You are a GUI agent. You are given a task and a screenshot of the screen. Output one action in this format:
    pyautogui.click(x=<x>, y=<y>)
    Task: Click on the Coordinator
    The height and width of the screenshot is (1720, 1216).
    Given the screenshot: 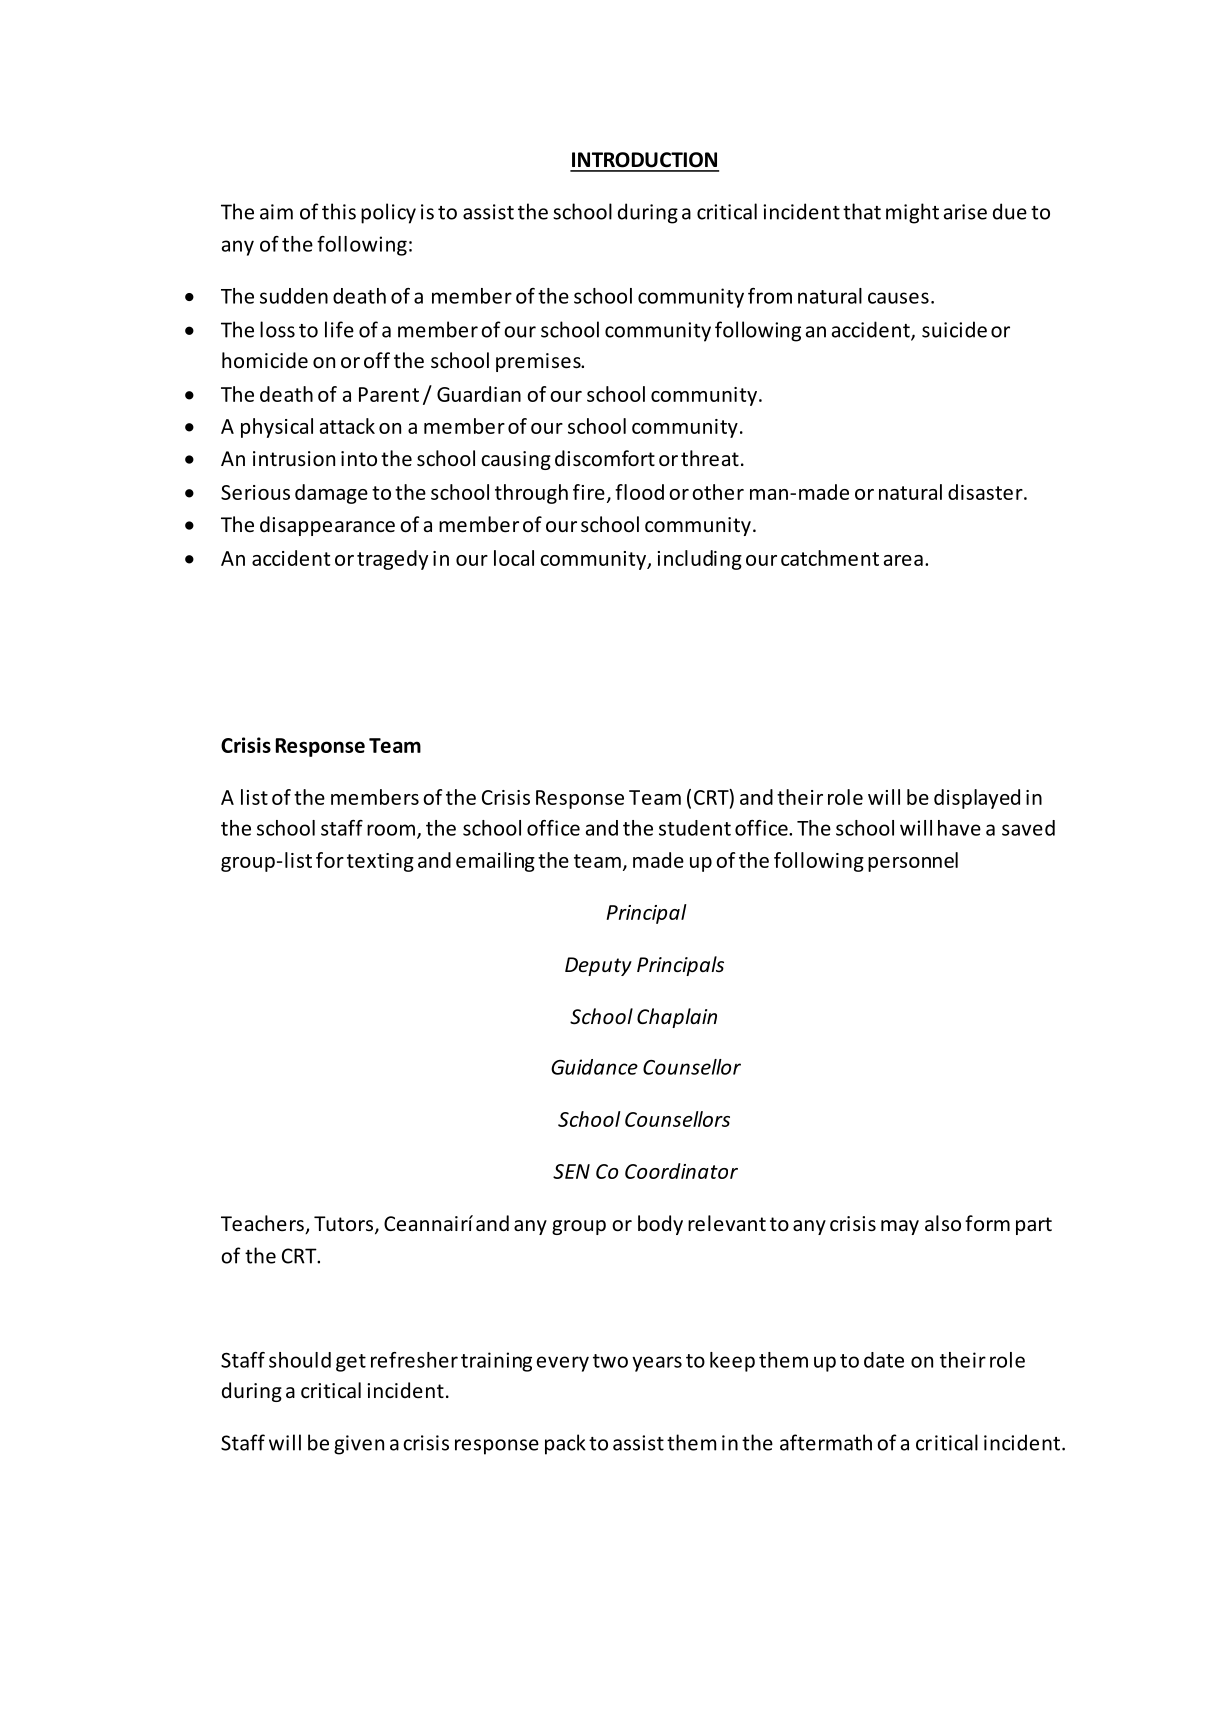 What is the action you would take?
    pyautogui.click(x=681, y=1171)
